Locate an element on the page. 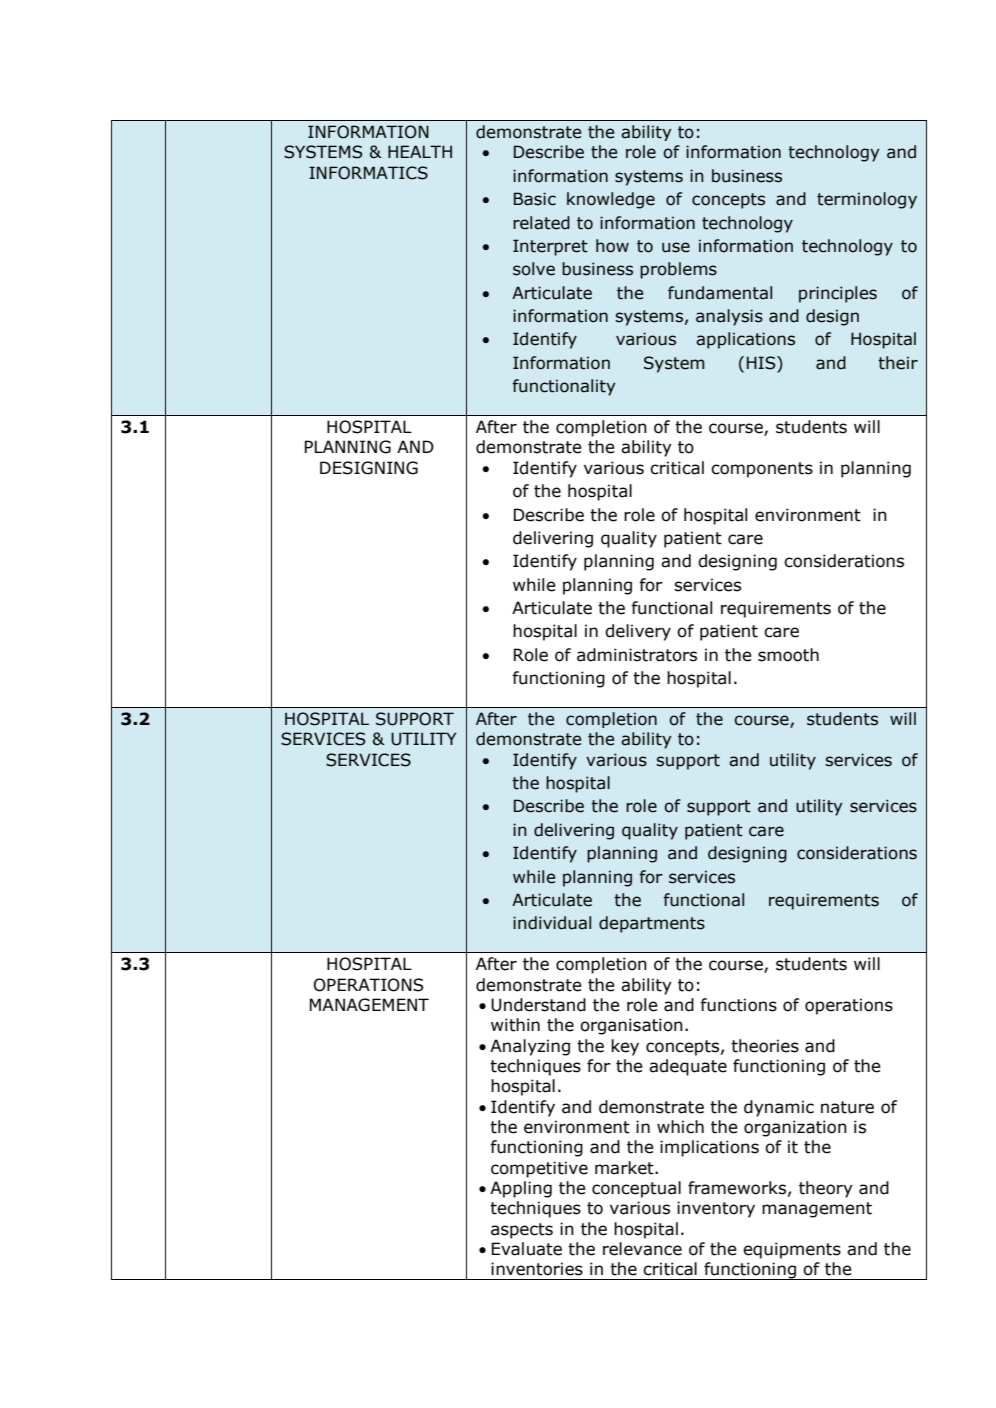  smooth is located at coordinates (788, 655).
